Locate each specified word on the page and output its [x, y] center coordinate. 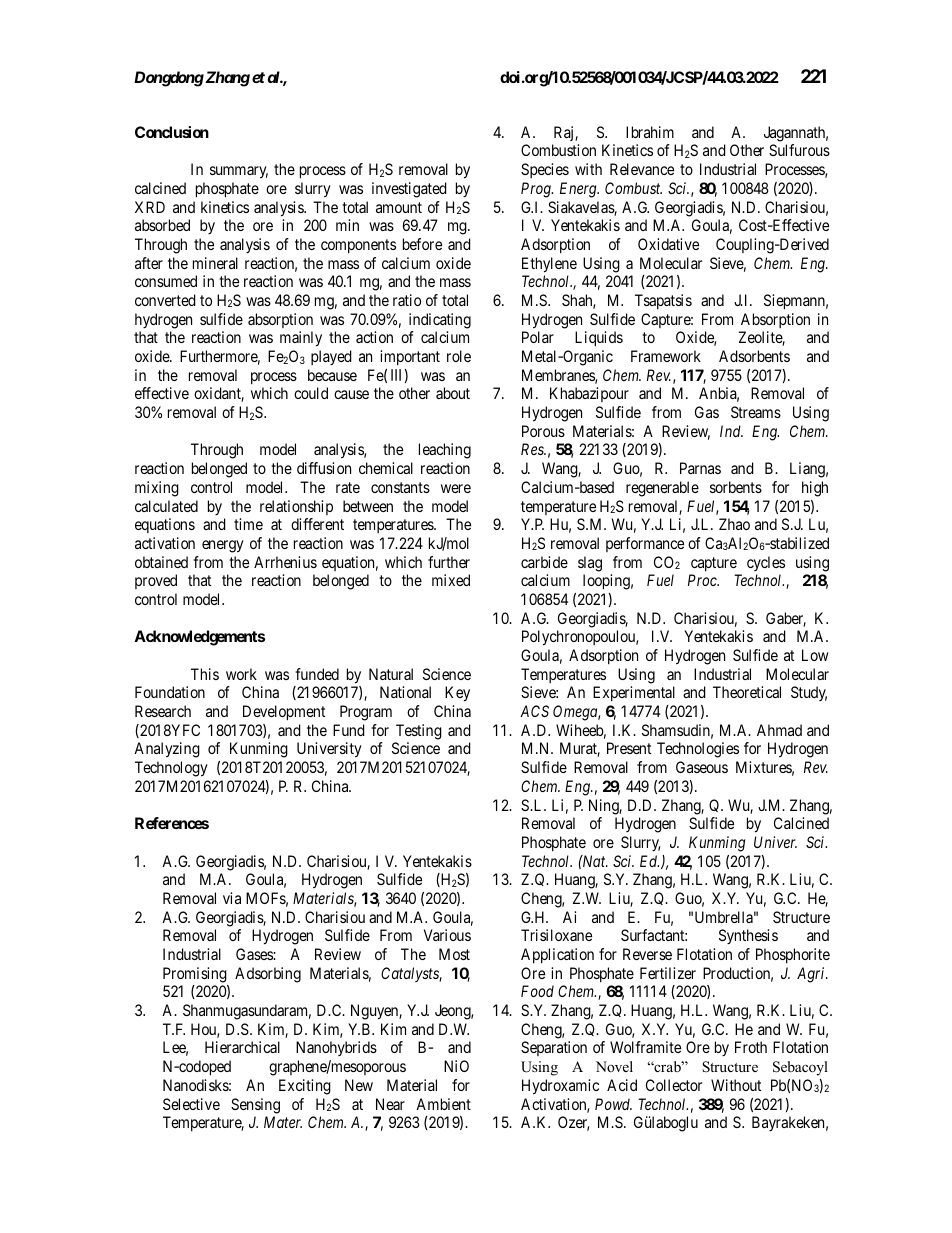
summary [239, 172]
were [456, 488]
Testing [419, 732]
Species [545, 170]
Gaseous [702, 767]
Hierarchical [242, 1047]
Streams [756, 412]
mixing [157, 489]
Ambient [443, 1104]
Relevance [642, 169]
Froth [751, 1047]
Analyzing [167, 750]
